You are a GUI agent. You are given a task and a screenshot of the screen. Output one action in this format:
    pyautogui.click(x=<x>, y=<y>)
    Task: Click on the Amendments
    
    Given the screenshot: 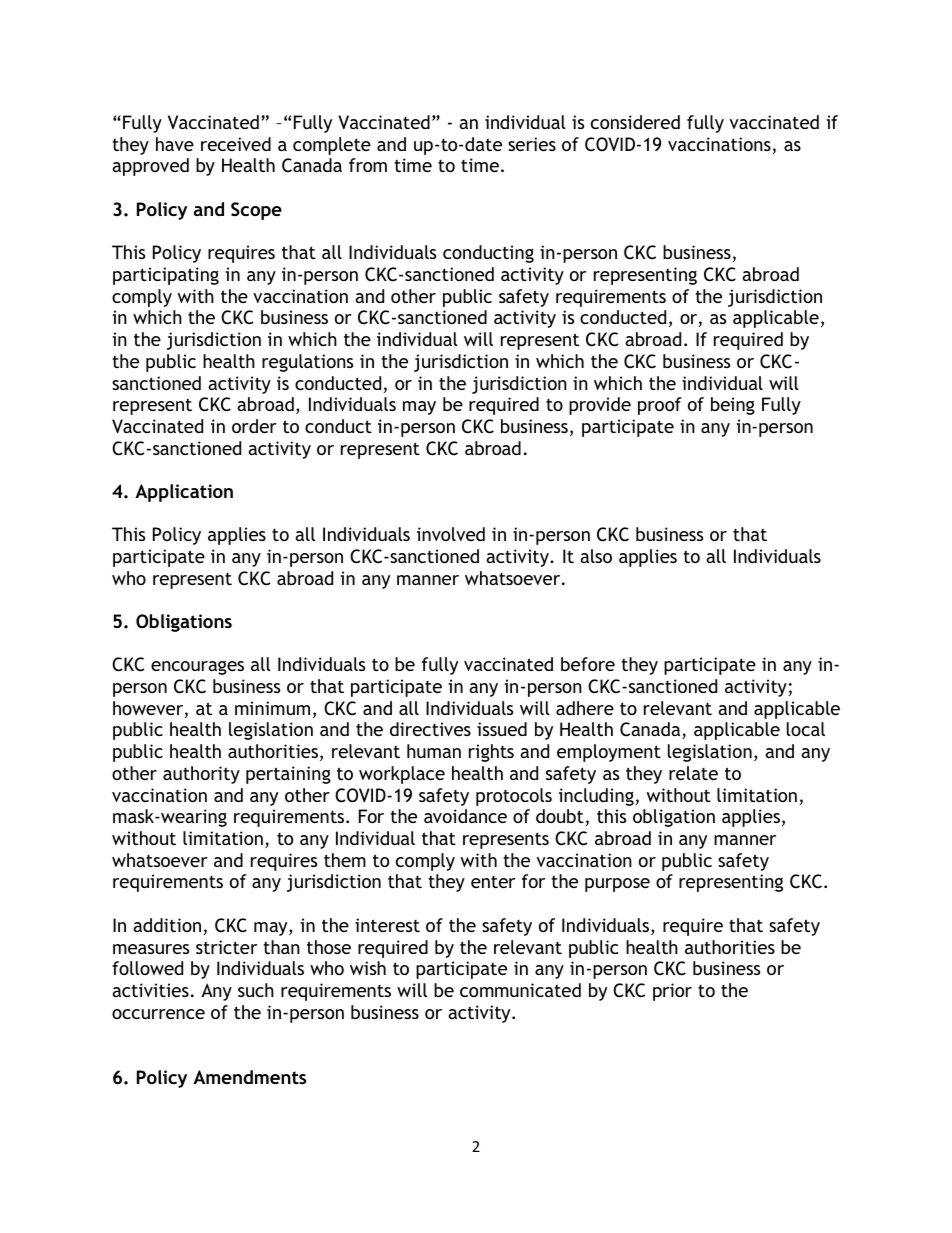 What is the action you would take?
    pyautogui.click(x=249, y=1077)
